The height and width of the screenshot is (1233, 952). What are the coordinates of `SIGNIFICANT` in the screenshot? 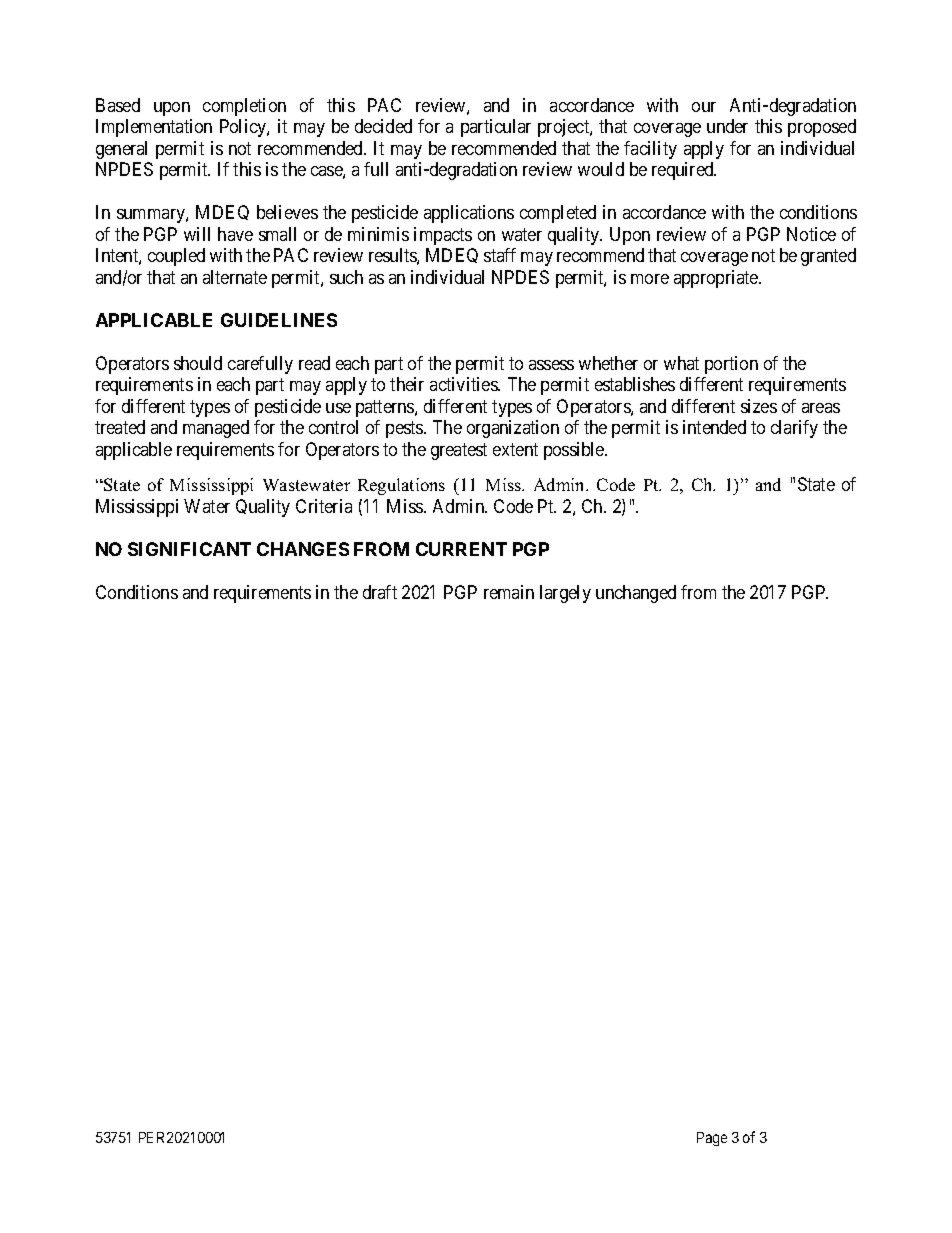 It's located at (189, 549).
